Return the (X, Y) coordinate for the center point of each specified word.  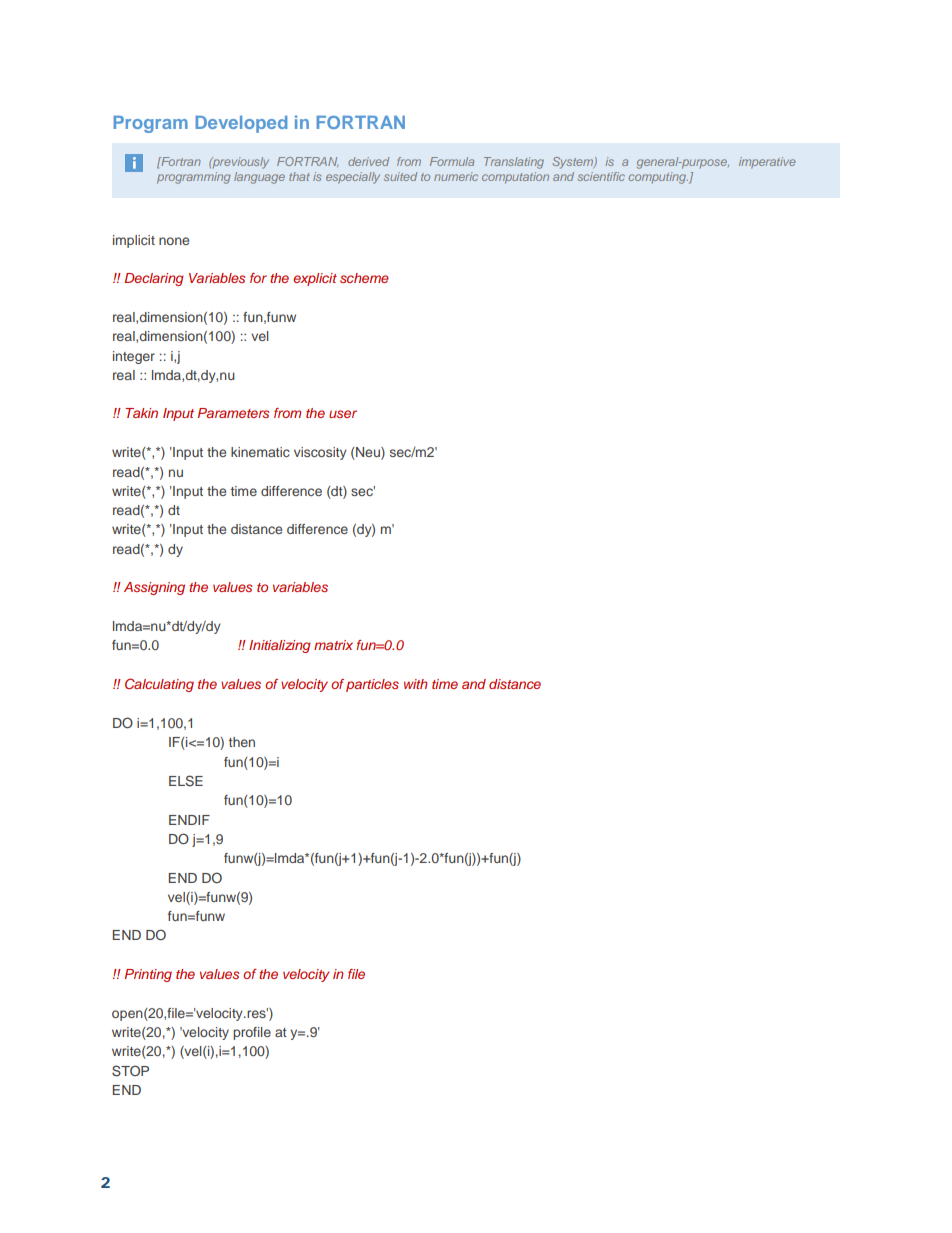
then (242, 742)
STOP (130, 1071)
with (415, 684)
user (343, 414)
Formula (452, 161)
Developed (241, 124)
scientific (601, 176)
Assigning (154, 588)
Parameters (233, 413)
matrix (333, 645)
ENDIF (189, 820)
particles (372, 685)
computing (658, 178)
